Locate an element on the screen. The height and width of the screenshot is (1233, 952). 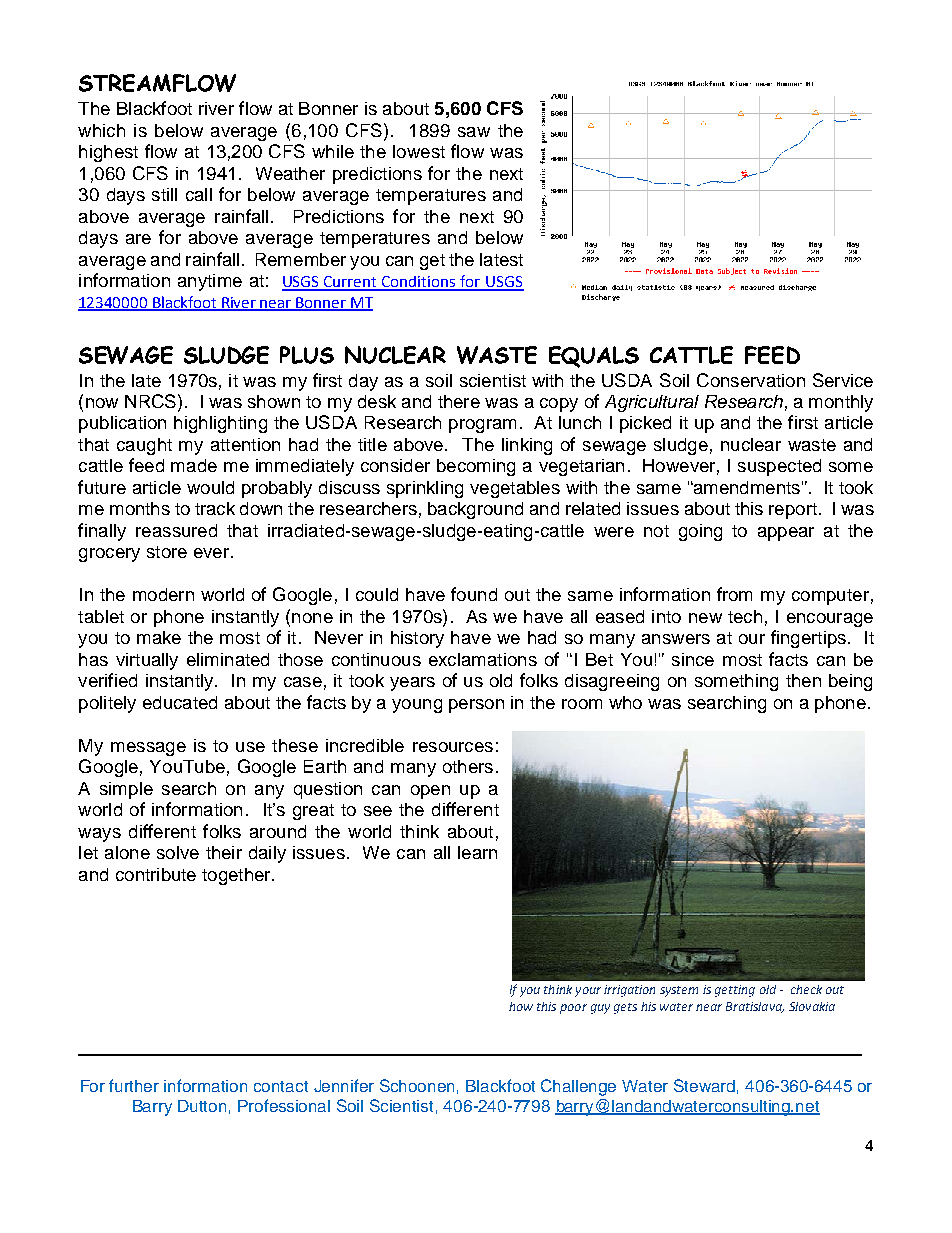
Conservation is located at coordinates (751, 380).
